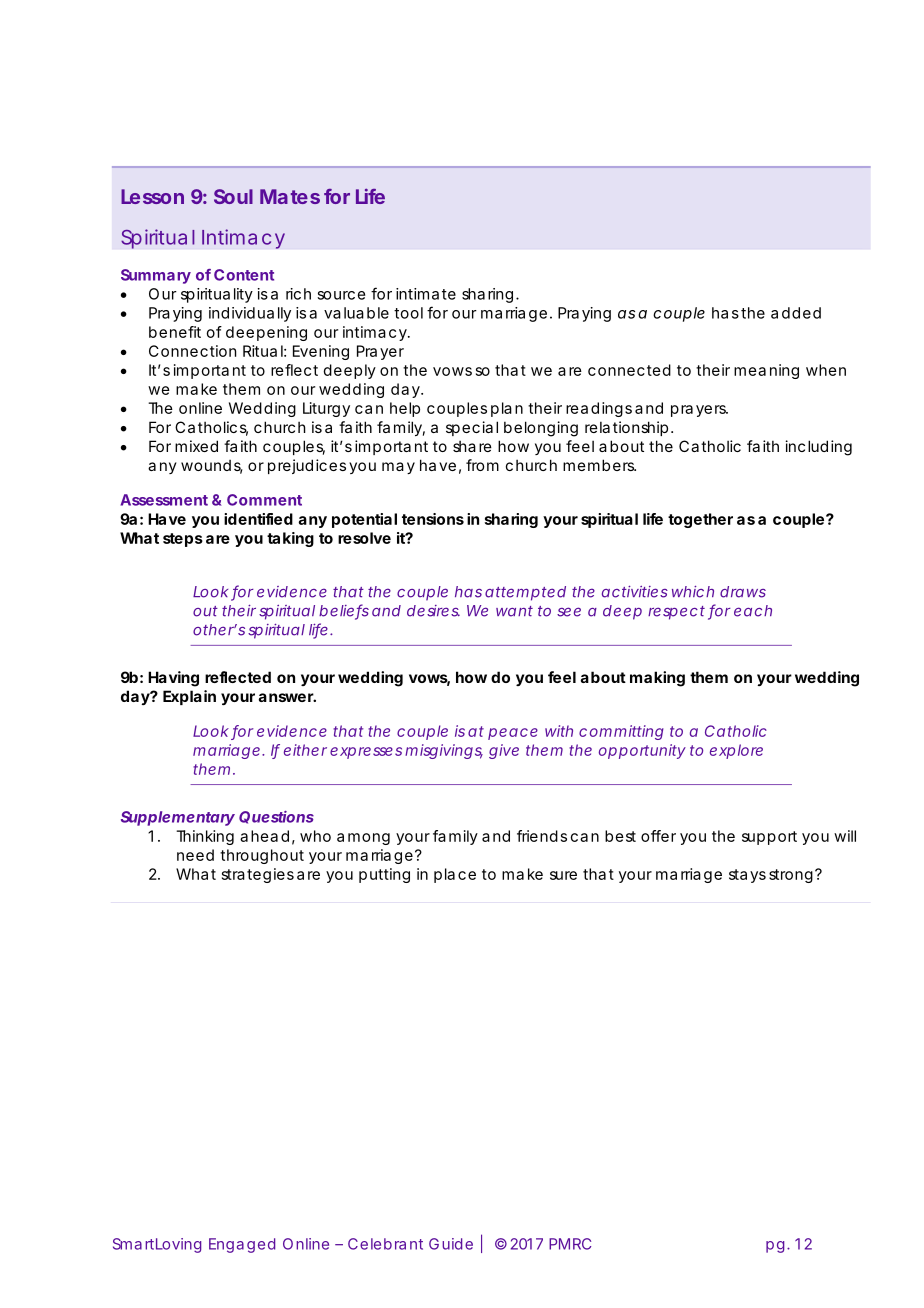 This document has width=924, height=1308. I want to click on explore, so click(736, 751).
